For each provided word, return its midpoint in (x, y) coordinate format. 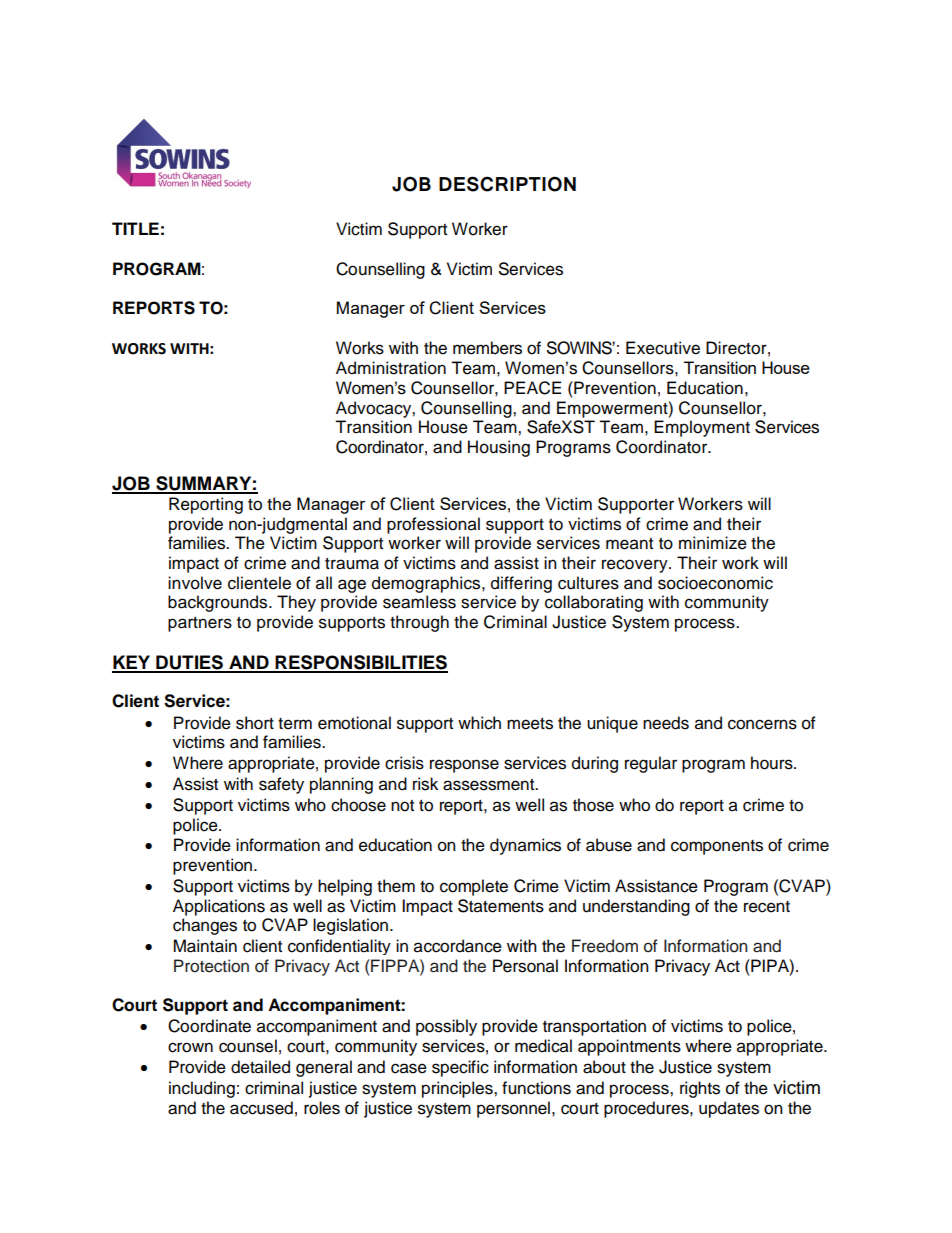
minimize (713, 543)
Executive (663, 348)
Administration (391, 368)
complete (474, 887)
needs (666, 723)
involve (195, 583)
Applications (219, 907)
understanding (636, 907)
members (487, 348)
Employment (702, 428)
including (202, 1089)
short (255, 723)
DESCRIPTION (507, 184)
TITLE (135, 228)
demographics (427, 584)
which (479, 723)
